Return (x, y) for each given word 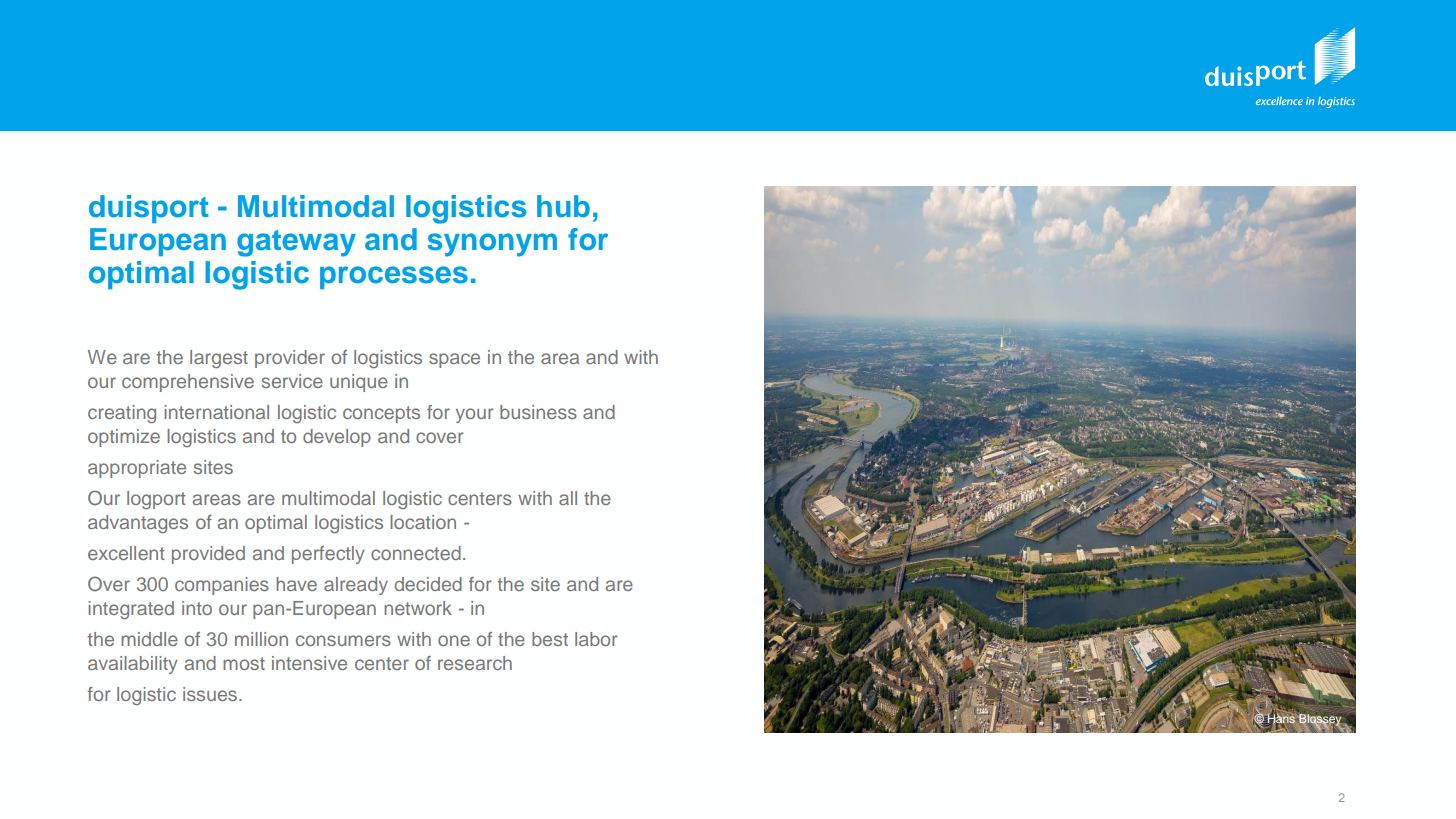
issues (211, 694)
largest (219, 359)
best (550, 639)
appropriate (137, 469)
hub (563, 206)
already (356, 586)
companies (222, 586)
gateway (296, 243)
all (568, 498)
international (216, 412)
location (423, 522)
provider (290, 359)
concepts (381, 414)
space (454, 360)
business (538, 412)
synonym (492, 245)
